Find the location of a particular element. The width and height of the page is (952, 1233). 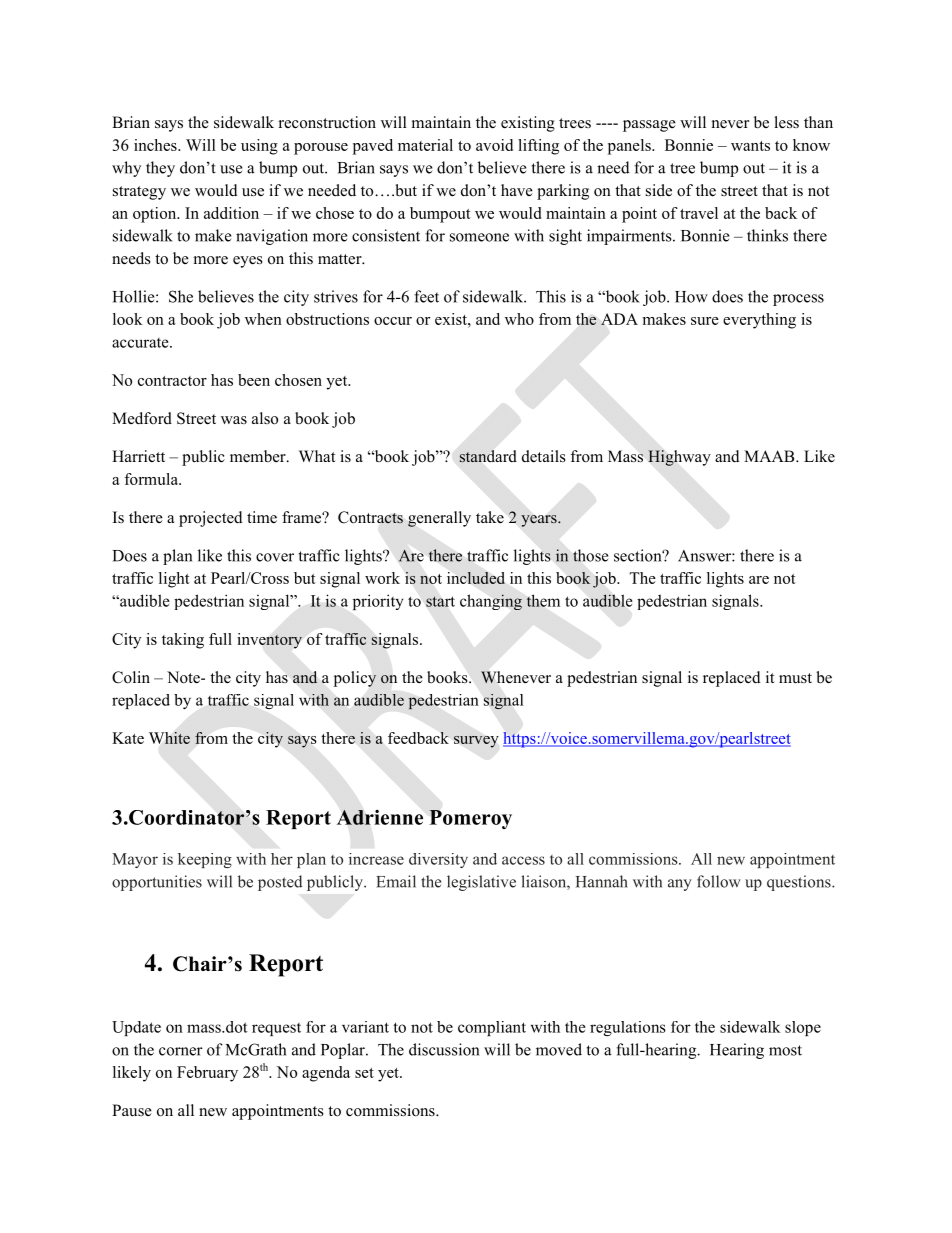

keeping is located at coordinates (205, 860).
